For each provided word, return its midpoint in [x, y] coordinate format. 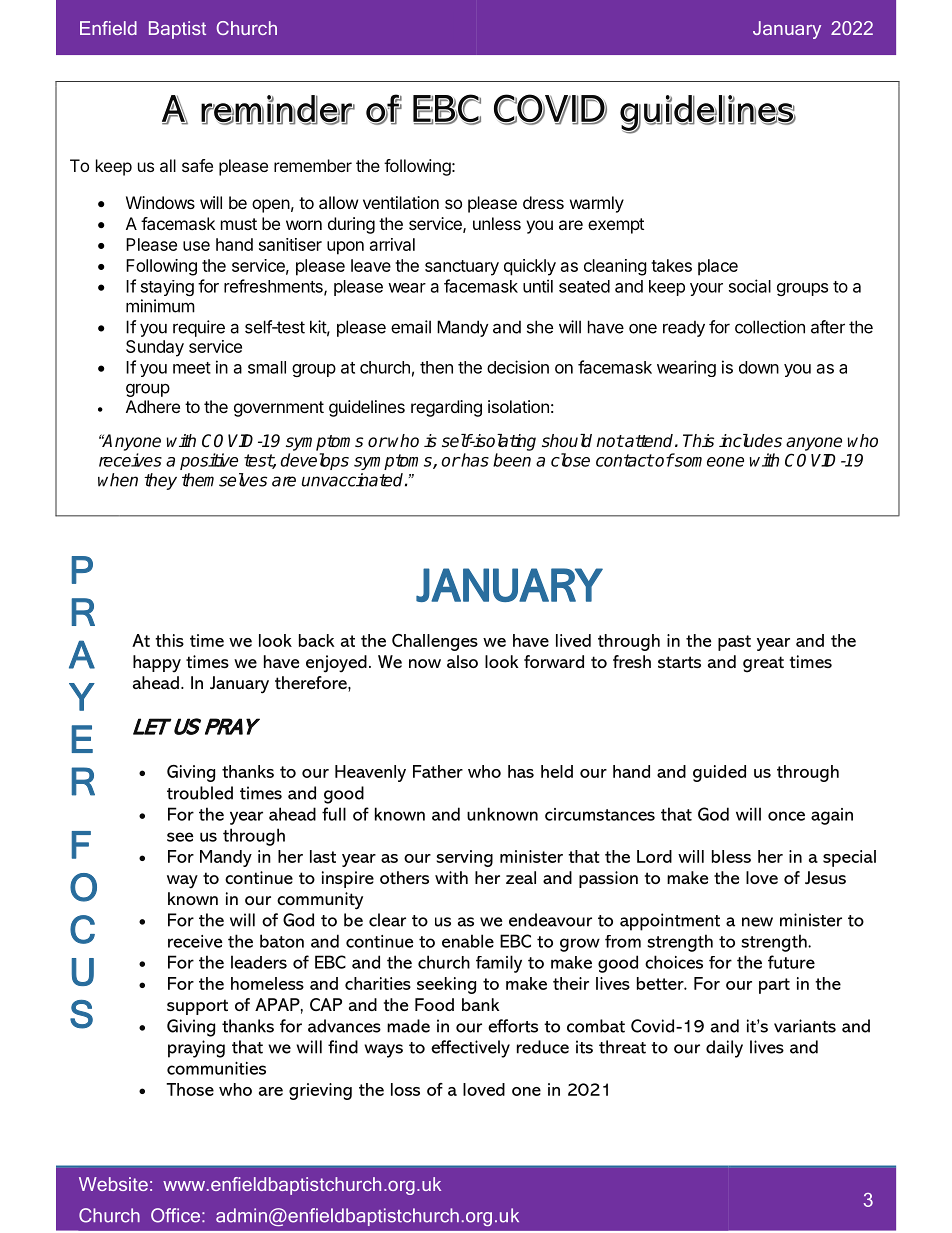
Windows [160, 202]
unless [497, 223]
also [462, 661]
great [763, 664]
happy [157, 664]
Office [175, 1215]
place [718, 267]
